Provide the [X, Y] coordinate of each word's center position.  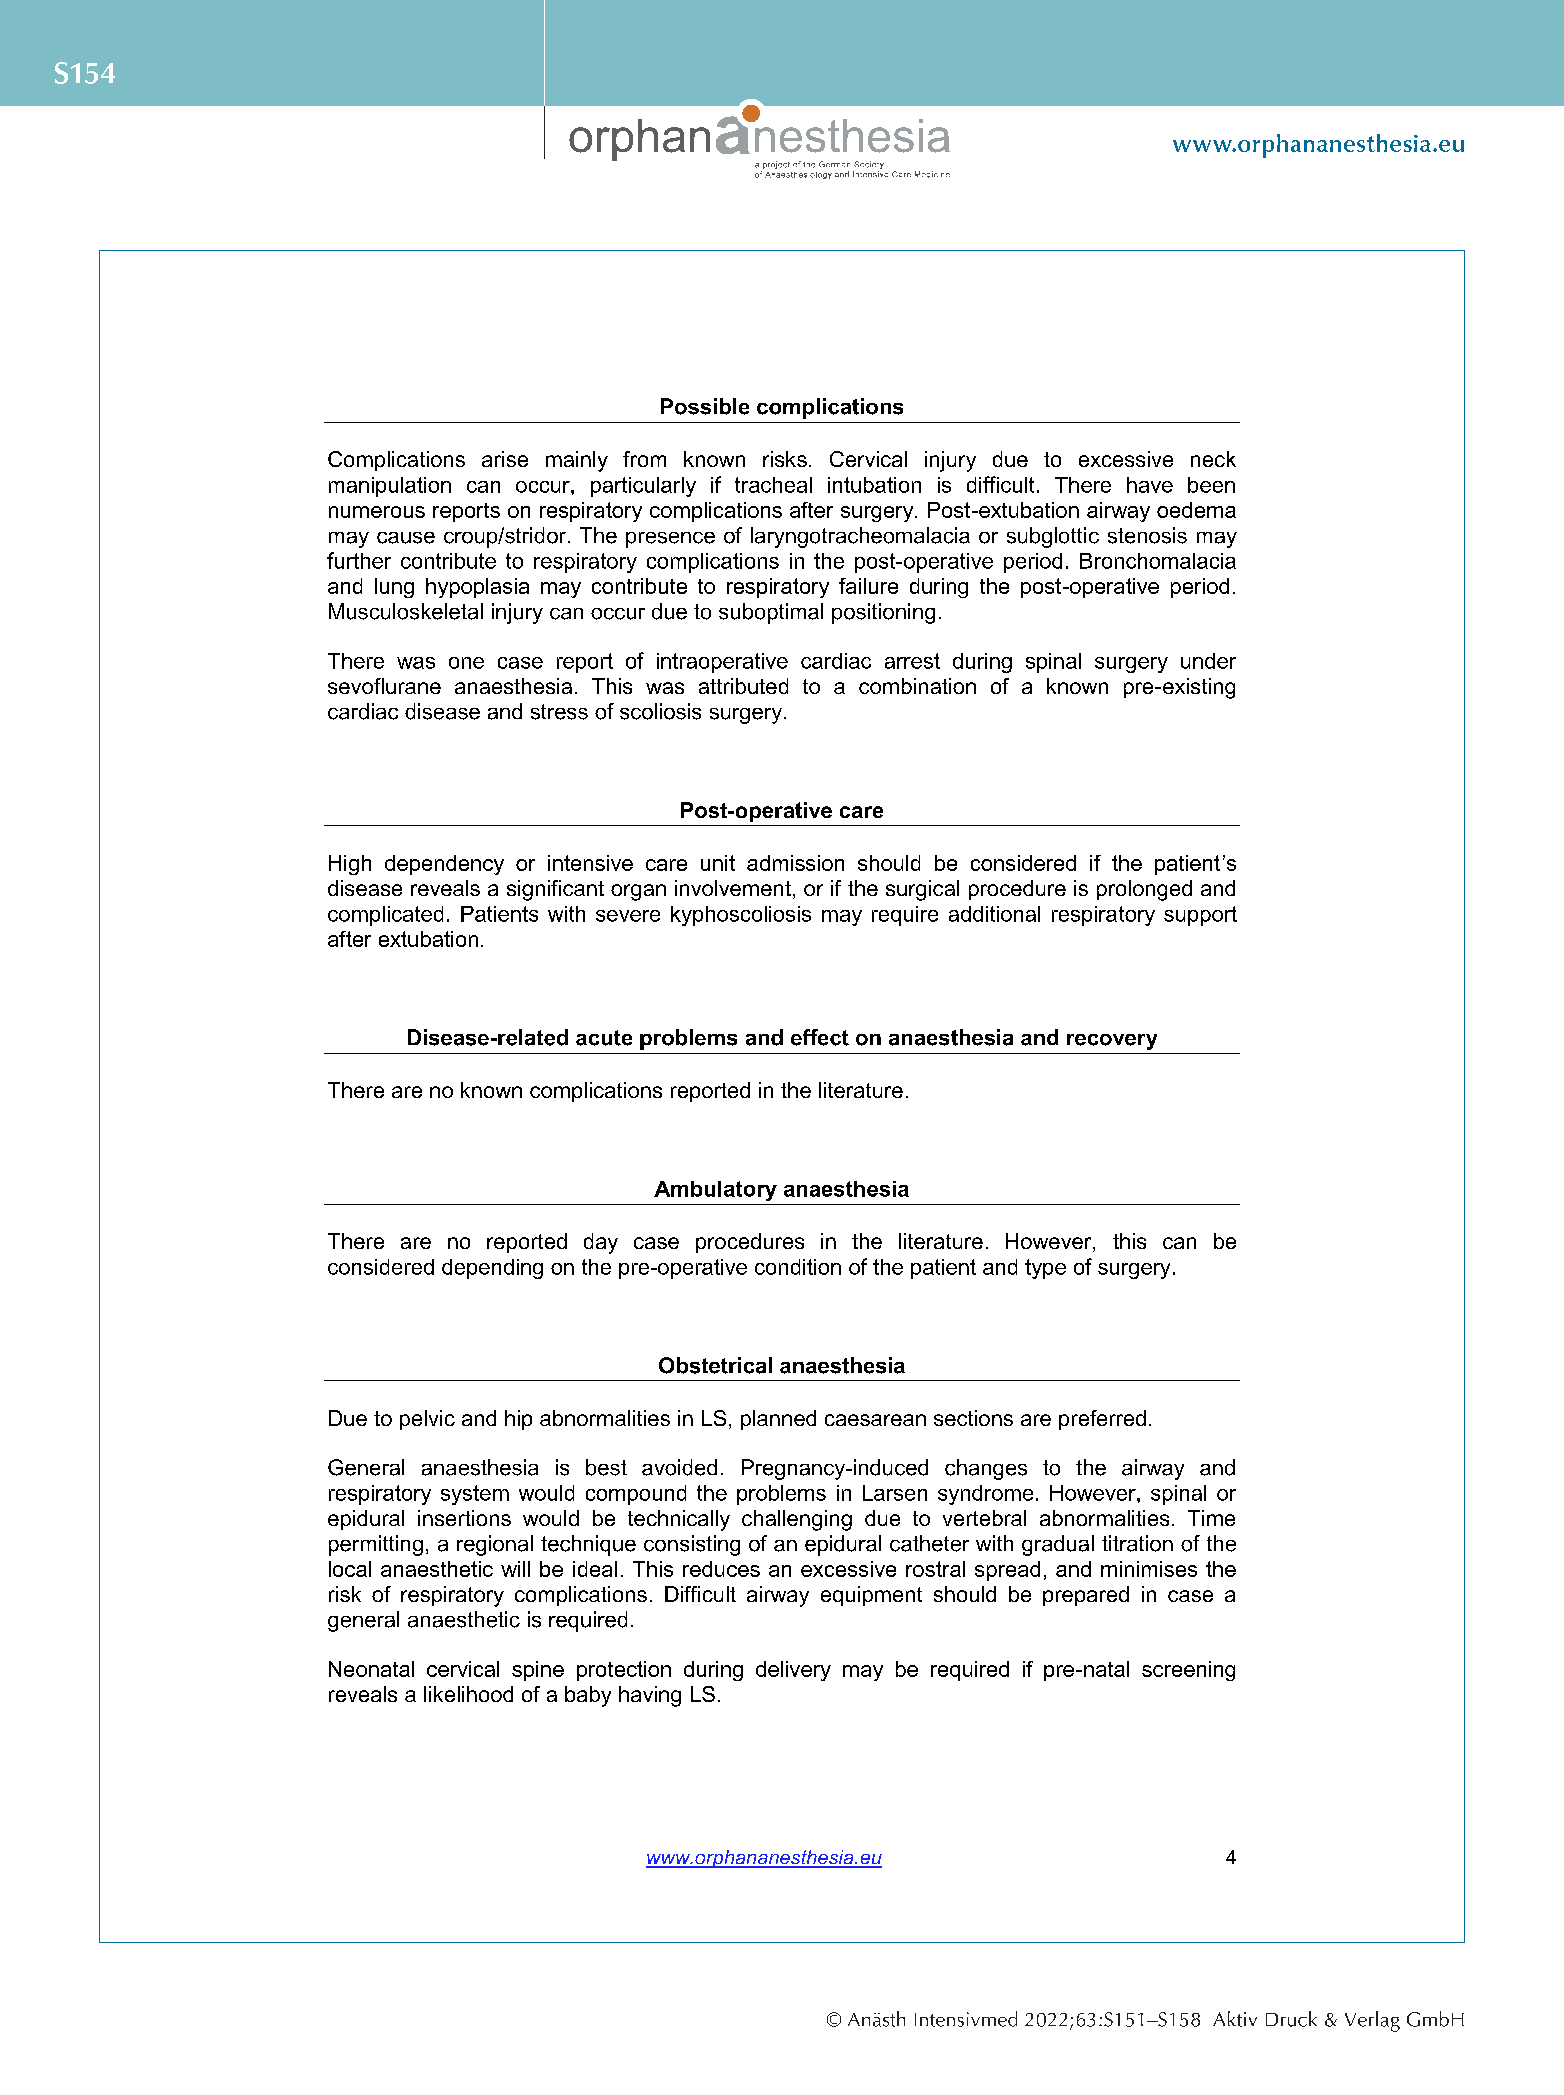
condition [798, 1267]
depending [492, 1269]
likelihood [468, 1694]
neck [1213, 459]
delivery [793, 1671]
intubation [874, 485]
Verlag [1372, 2021]
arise [505, 459]
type [1045, 1269]
